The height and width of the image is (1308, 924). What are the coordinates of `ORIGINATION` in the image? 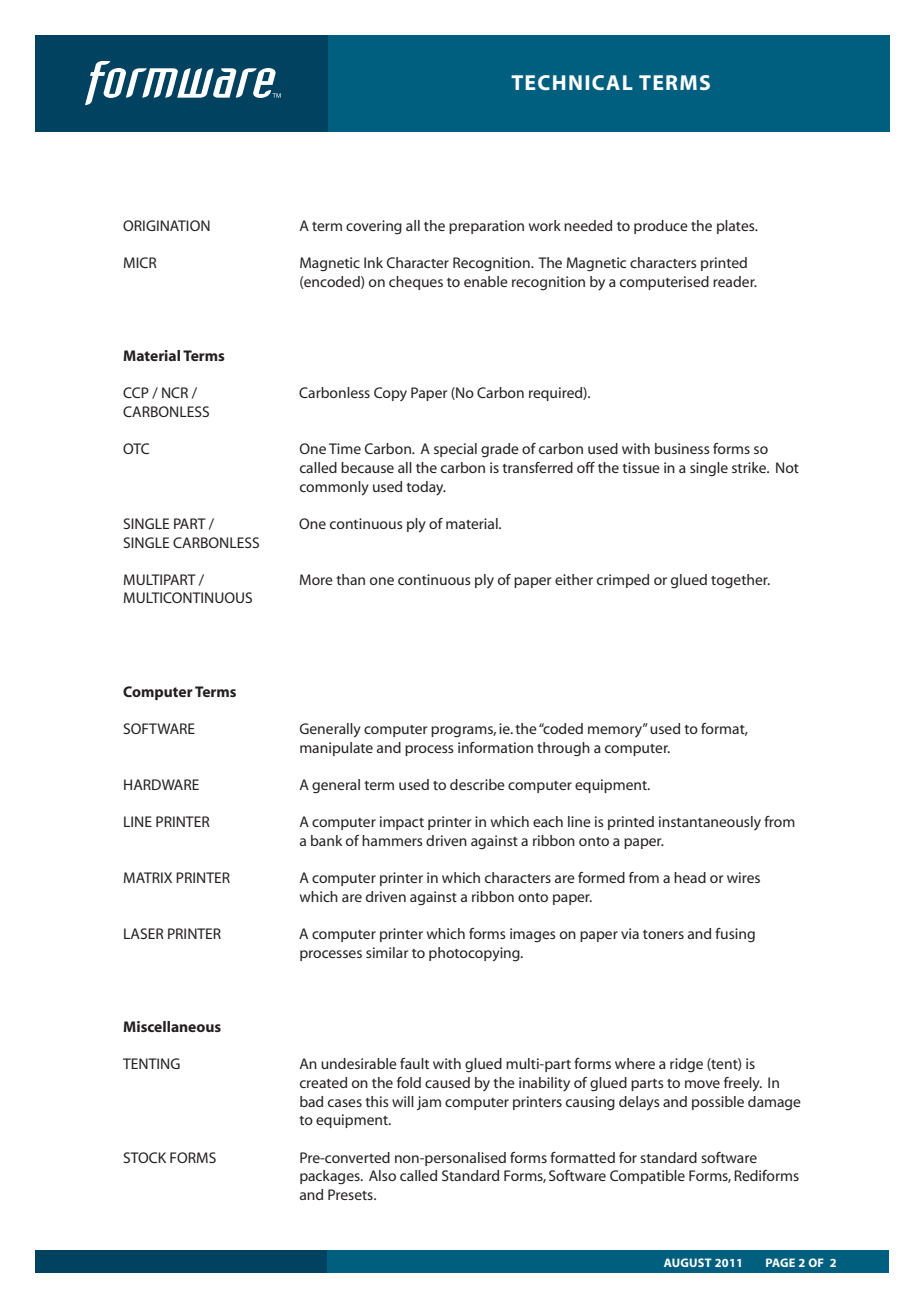 It's located at (166, 225).
